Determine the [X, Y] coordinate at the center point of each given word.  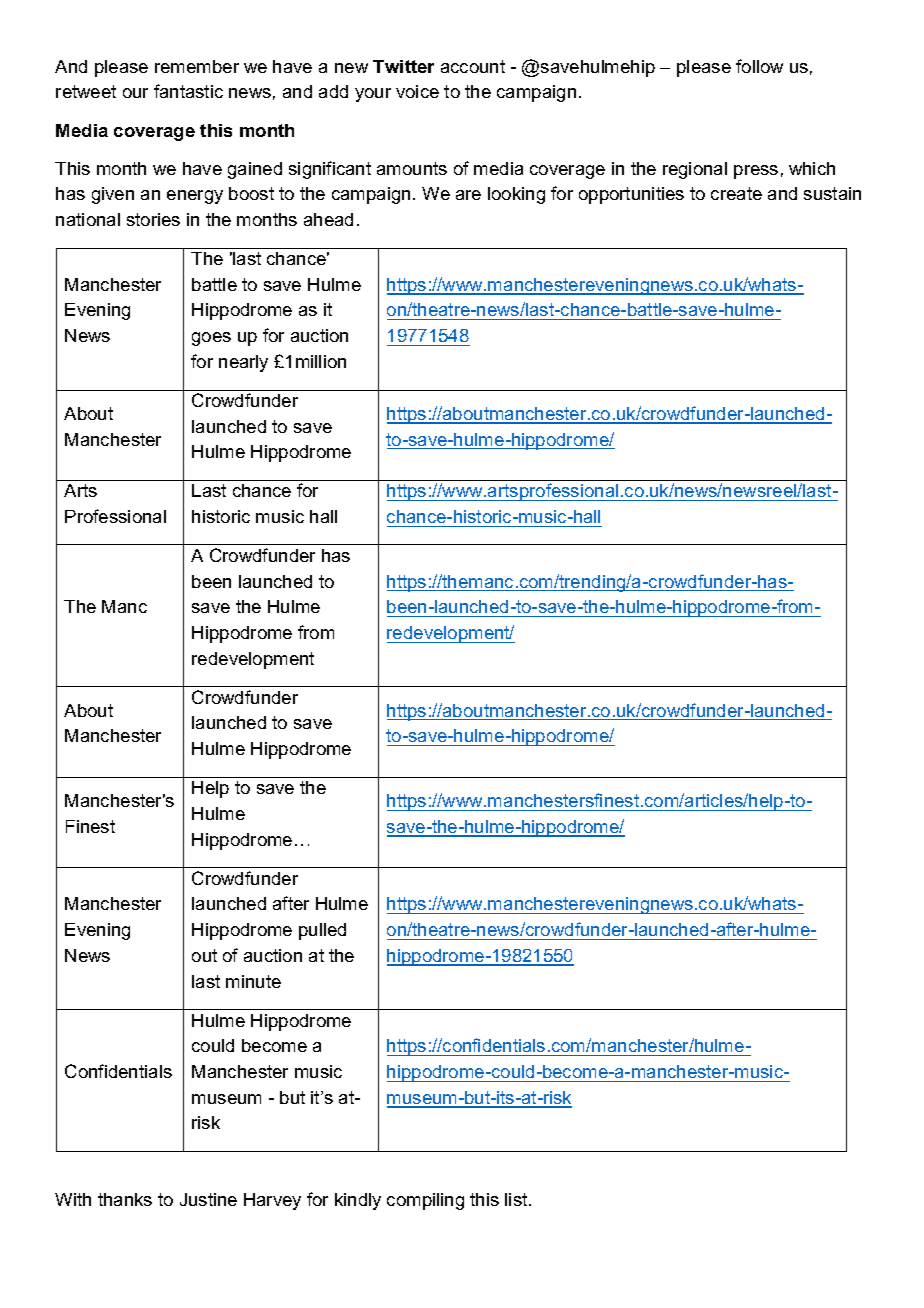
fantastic [188, 91]
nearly [243, 363]
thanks [125, 1199]
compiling [425, 1201]
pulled [322, 931]
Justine [208, 1199]
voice [417, 91]
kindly [358, 1201]
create [736, 193]
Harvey [272, 1201]
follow [759, 66]
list [517, 1199]
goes [211, 339]
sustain [832, 193]
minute [253, 981]
